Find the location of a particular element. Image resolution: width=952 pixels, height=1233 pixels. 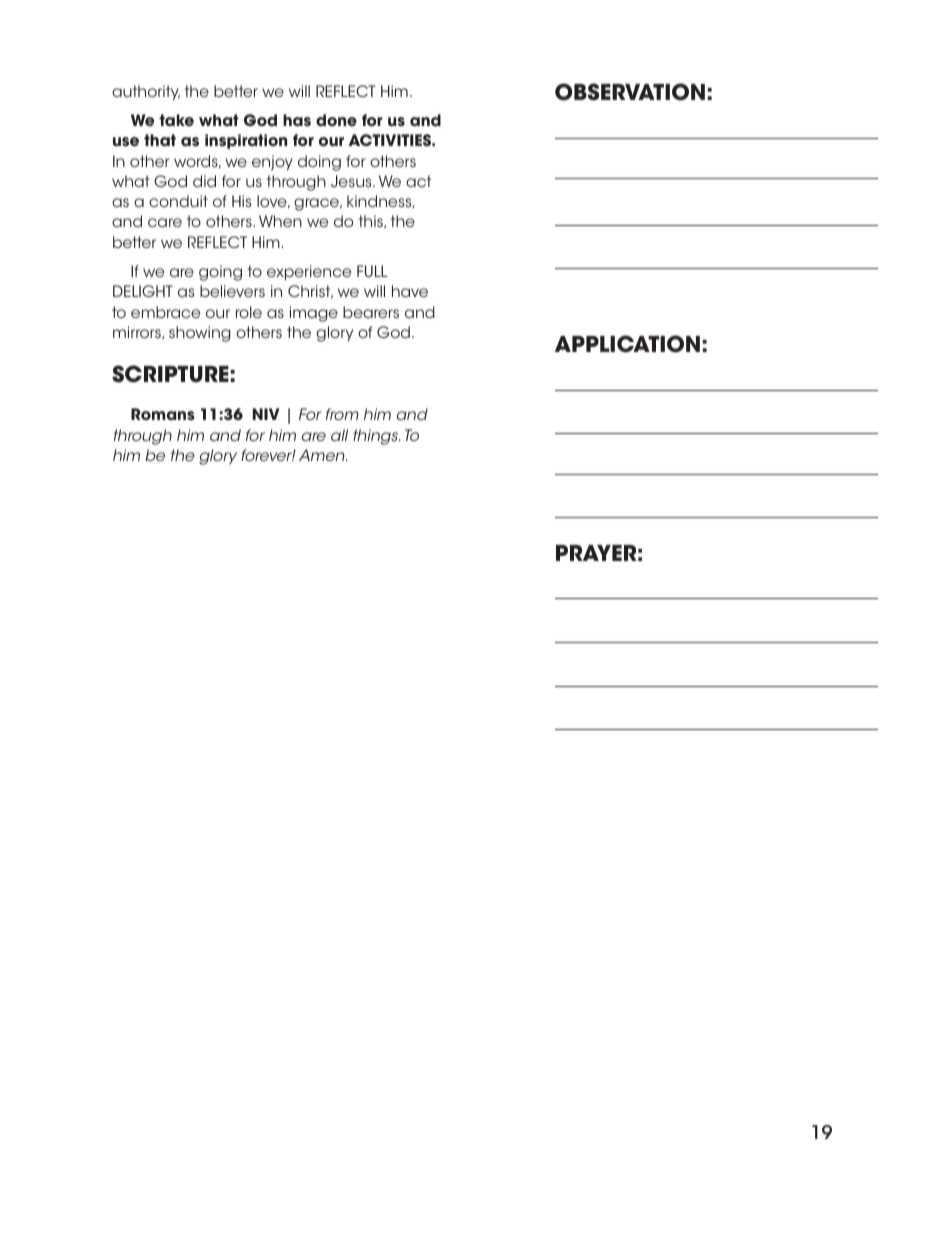

Romans is located at coordinates (163, 414).
